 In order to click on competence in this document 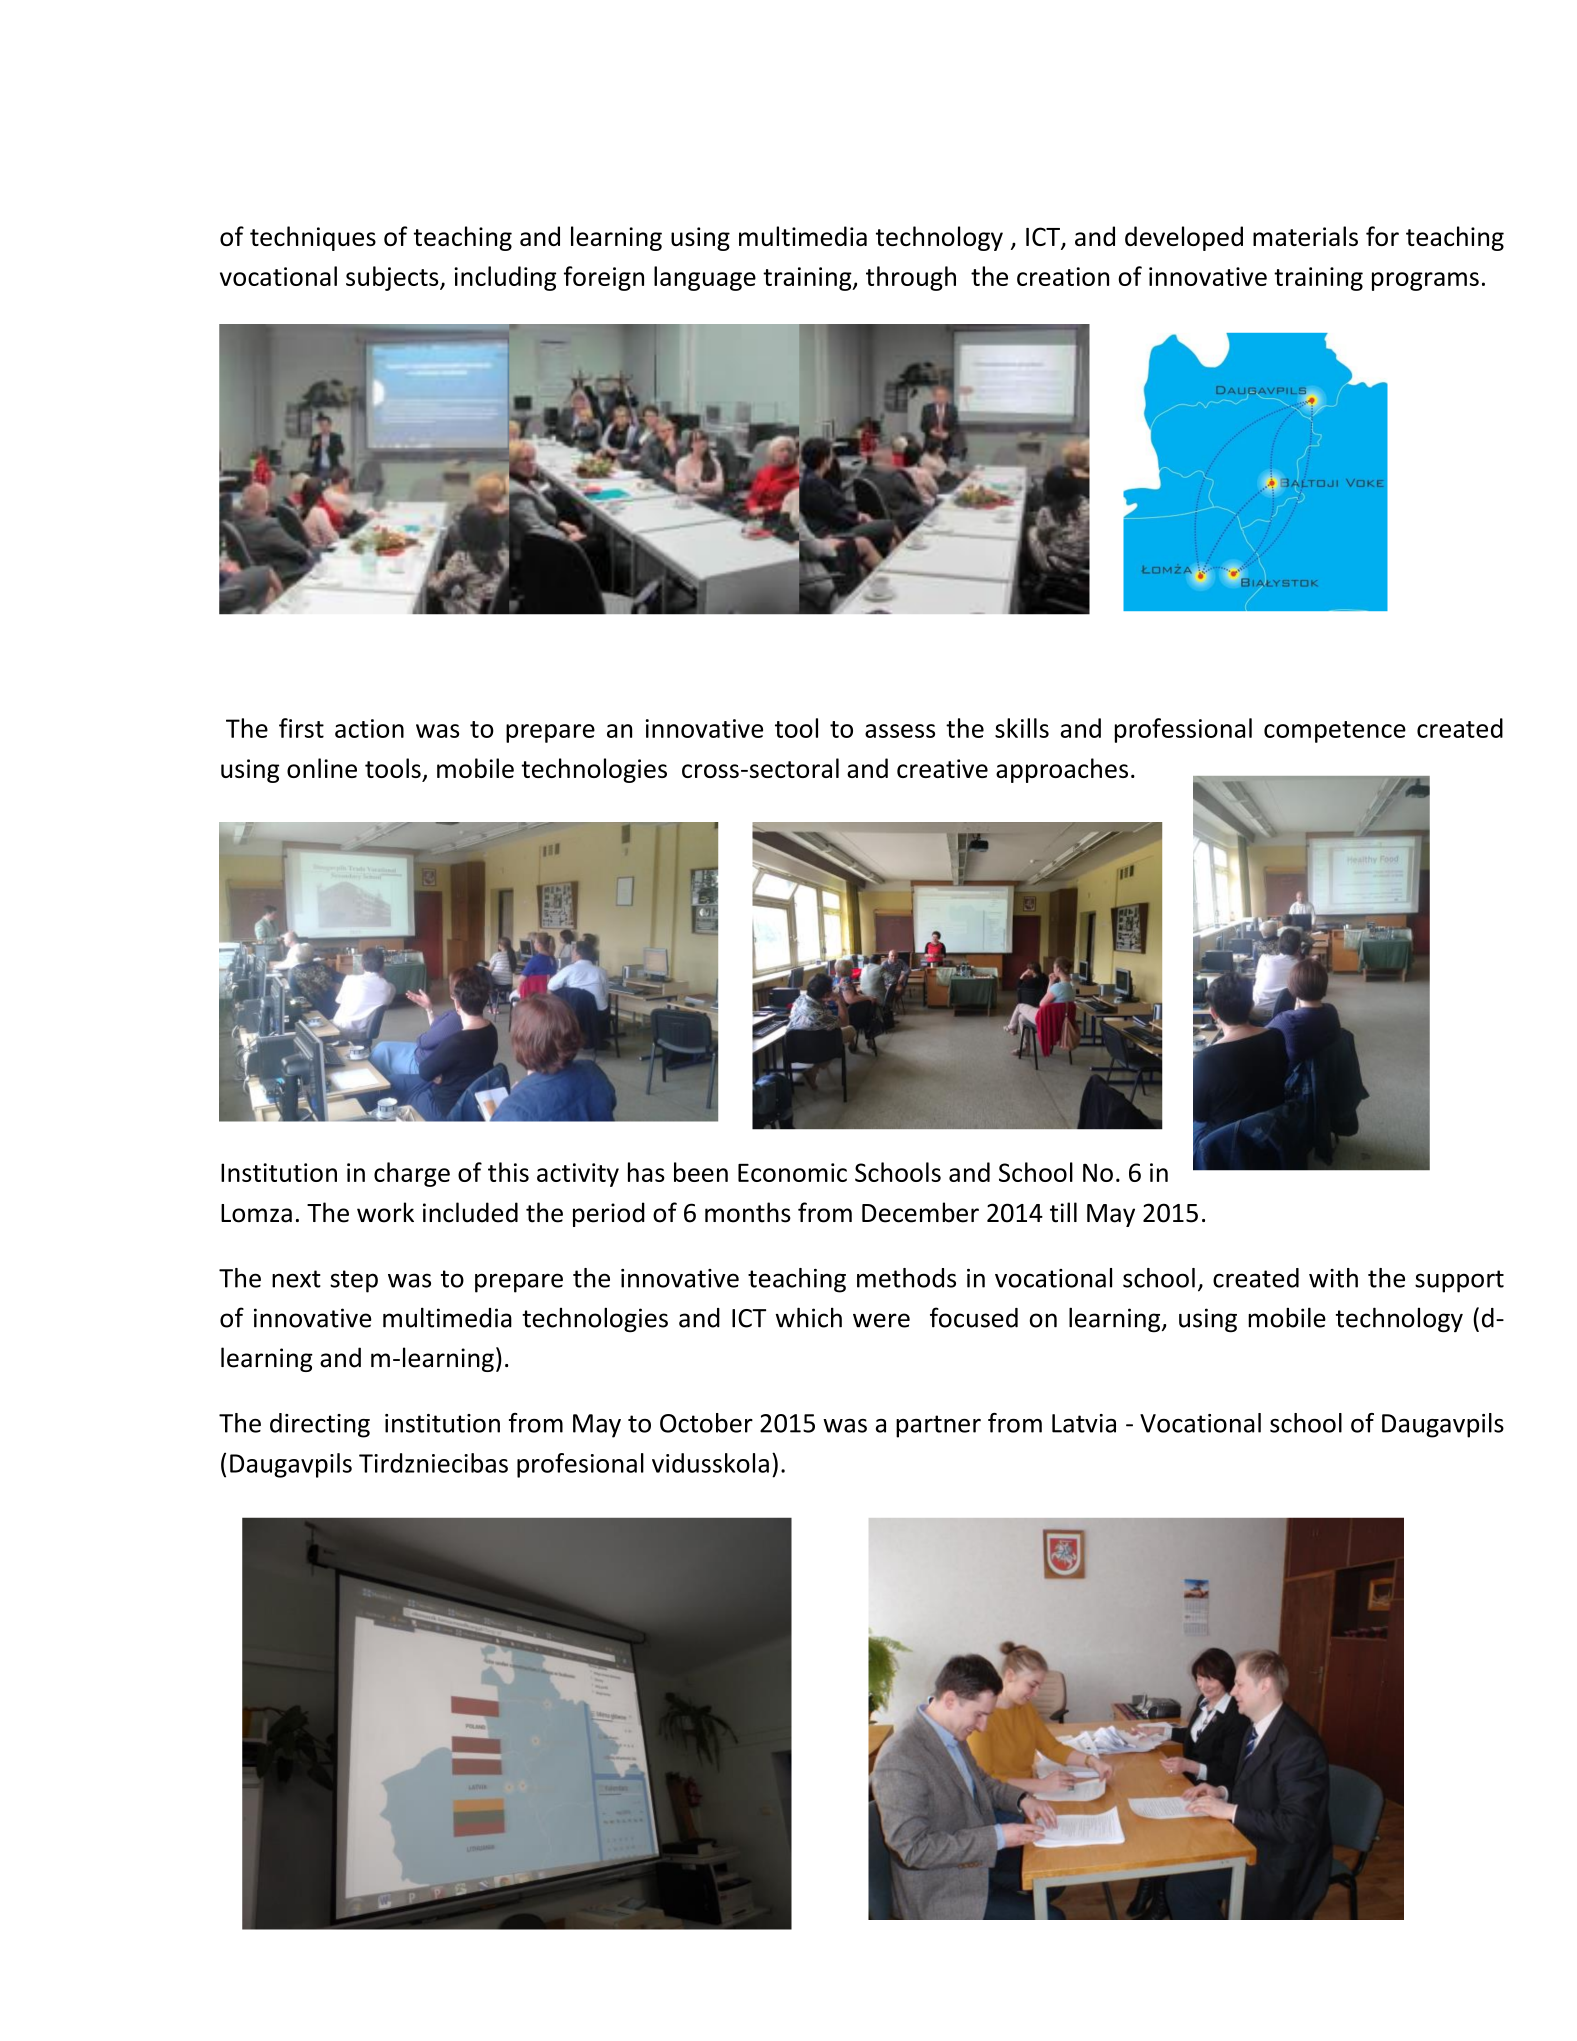, I will do `click(1335, 732)`.
